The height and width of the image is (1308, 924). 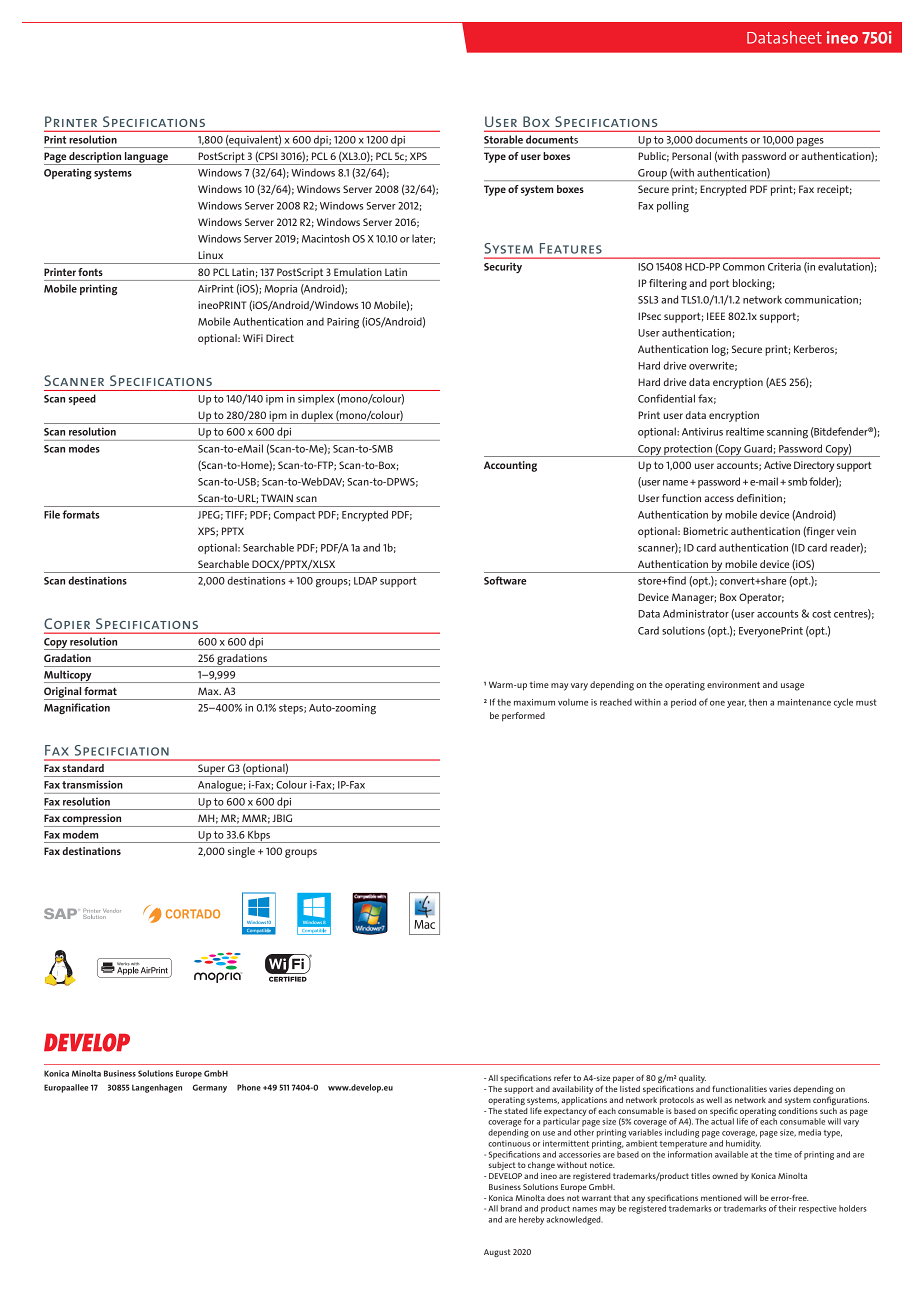 What do you see at coordinates (736, 704) in the image?
I see `year` at bounding box center [736, 704].
